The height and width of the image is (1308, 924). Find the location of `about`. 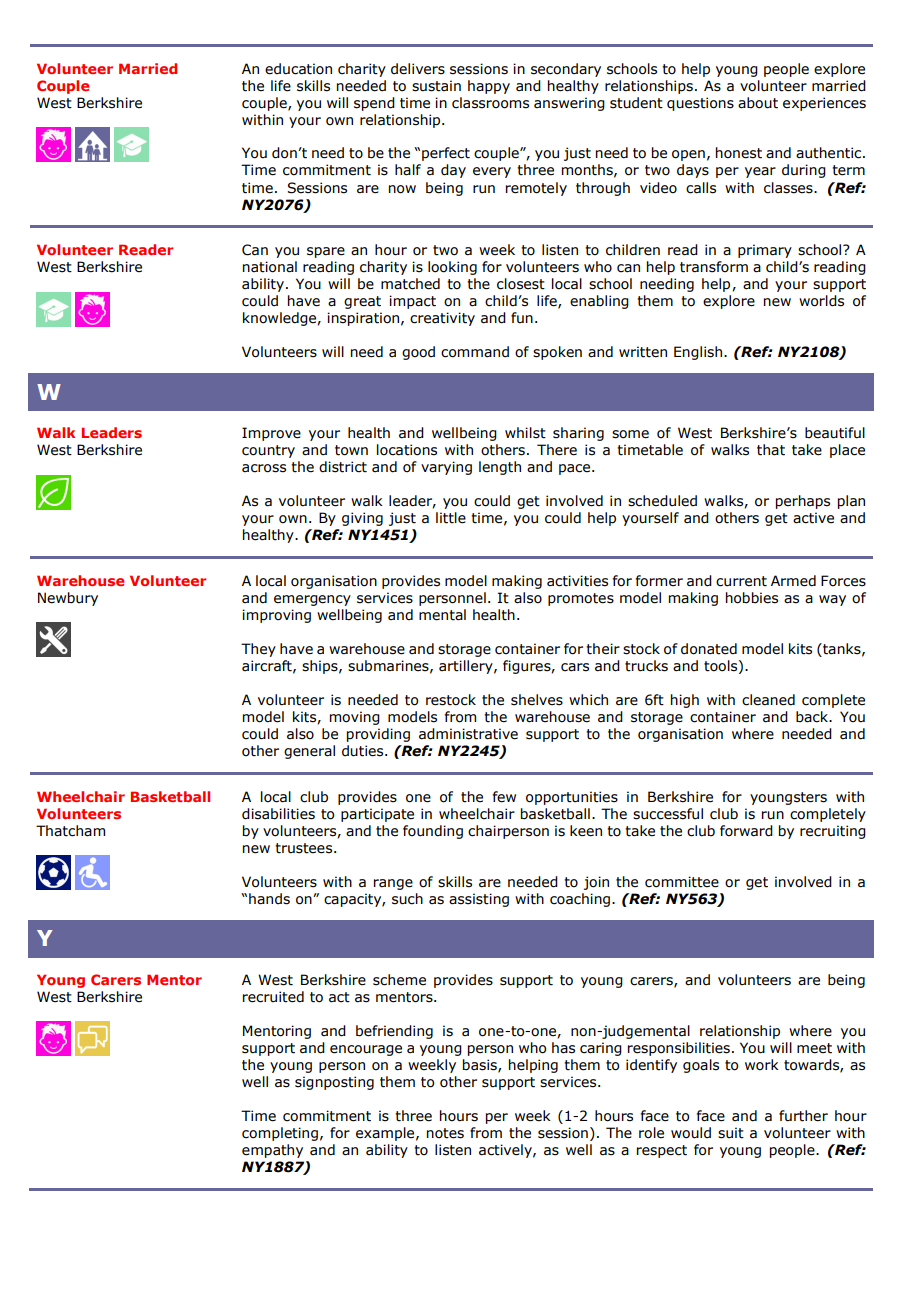

about is located at coordinates (758, 103).
